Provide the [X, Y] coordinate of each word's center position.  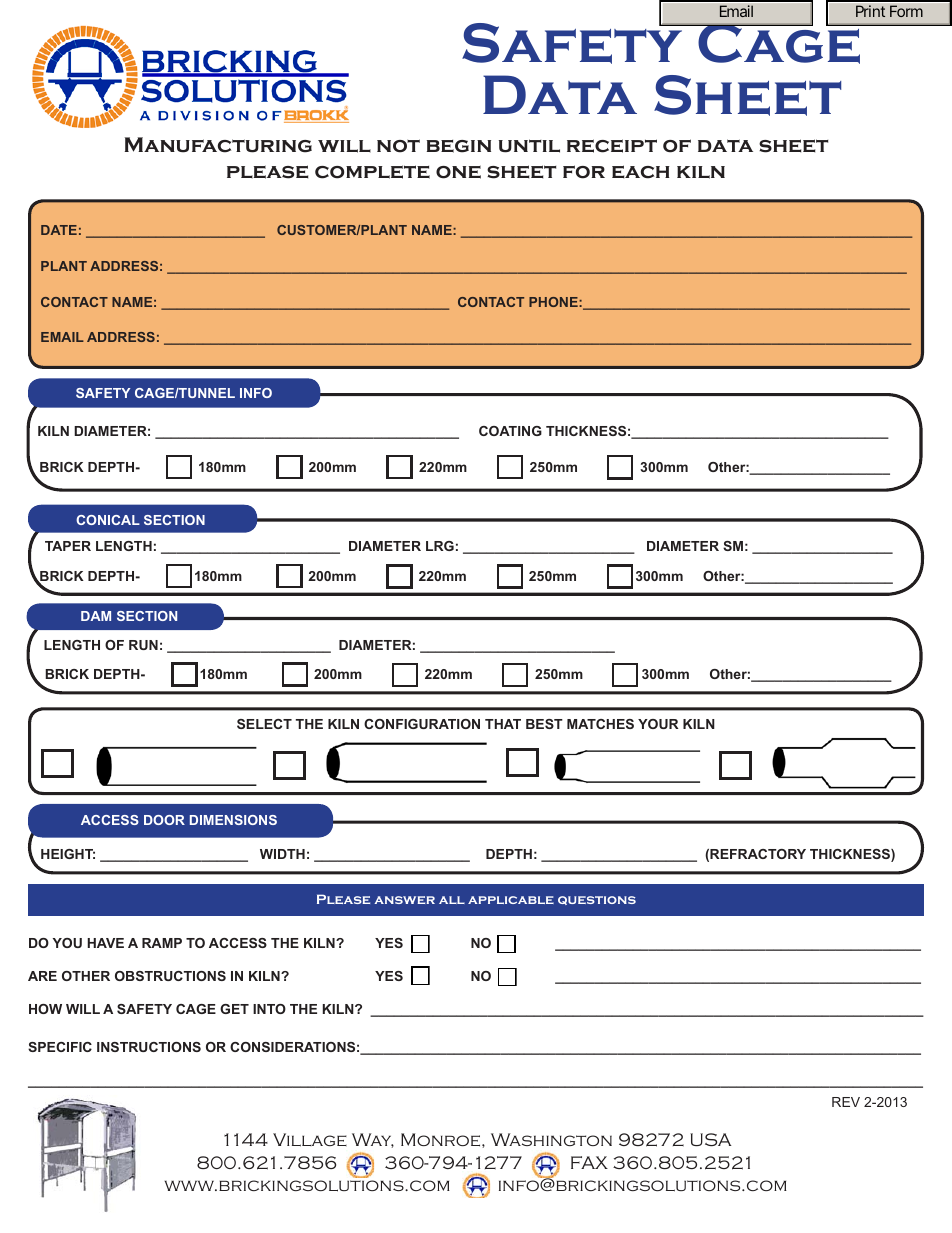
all [452, 900]
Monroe [442, 1140]
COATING [510, 431]
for [584, 172]
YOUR [658, 724]
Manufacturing [218, 145]
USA [711, 1139]
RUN [143, 645]
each [641, 172]
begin [459, 146]
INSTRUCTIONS [149, 1047]
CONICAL [108, 520]
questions [597, 900]
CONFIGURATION [422, 724]
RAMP [162, 943]
